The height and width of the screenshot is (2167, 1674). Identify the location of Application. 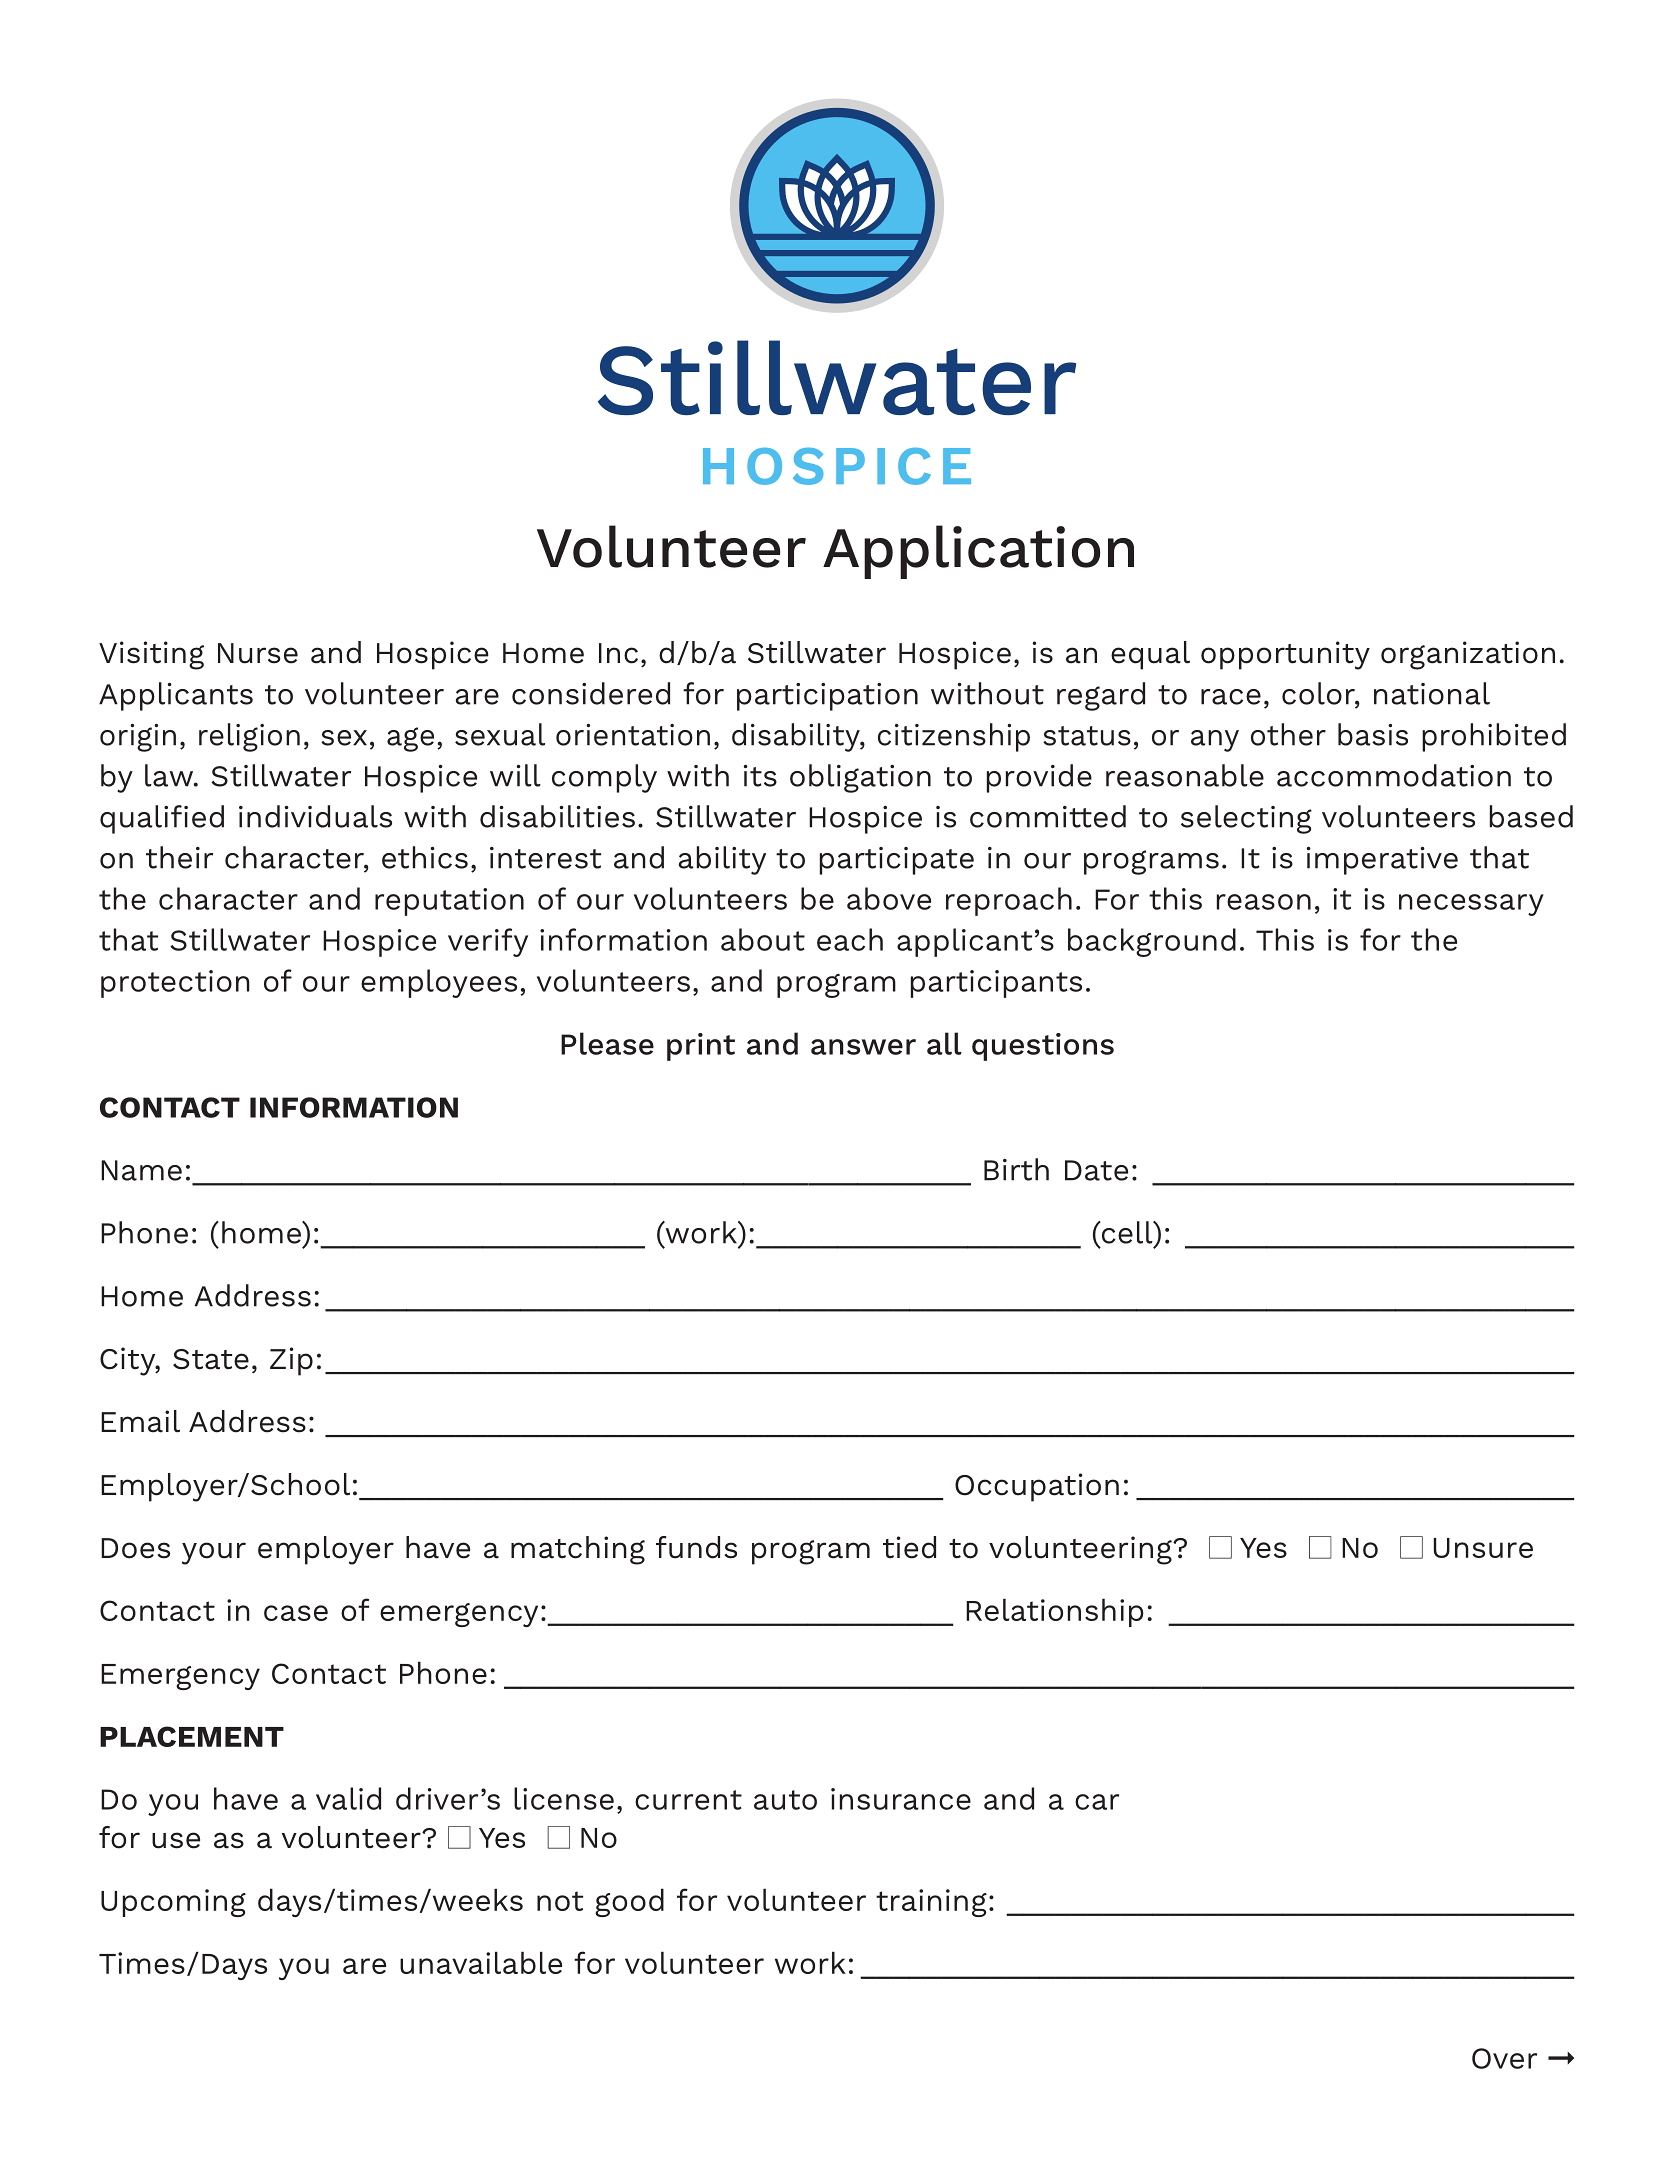
(978, 552).
